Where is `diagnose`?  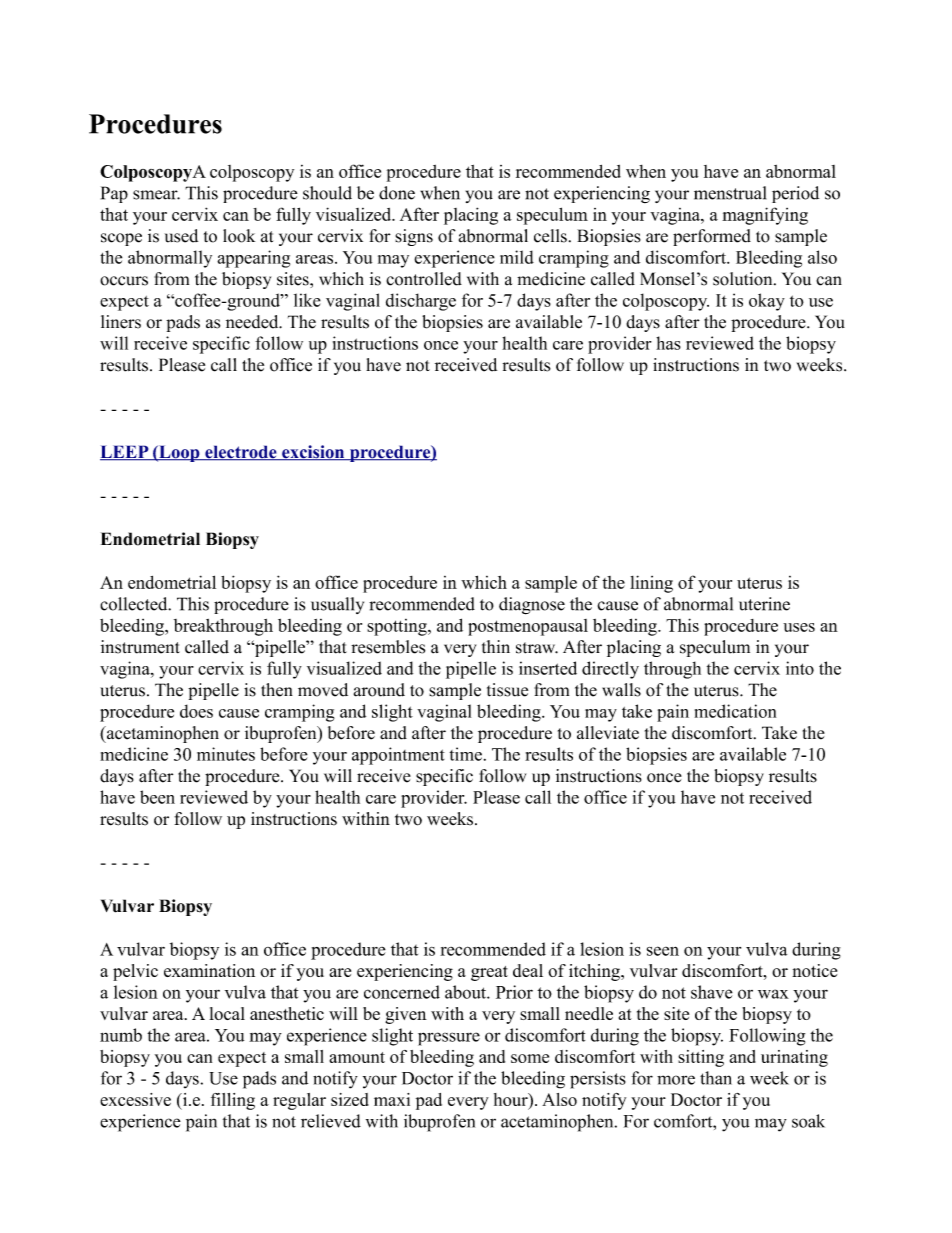
diagnose is located at coordinates (532, 606).
